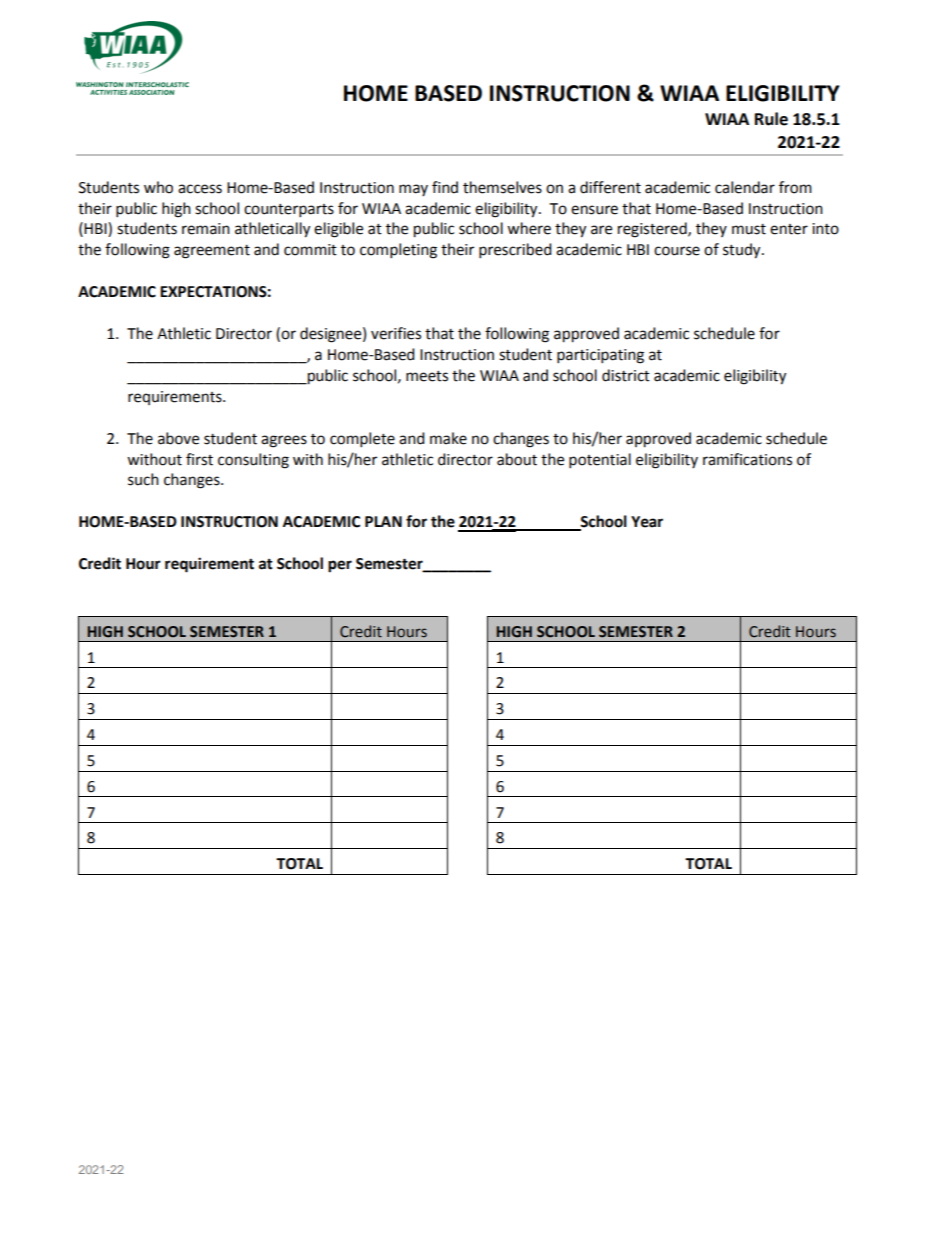 Image resolution: width=952 pixels, height=1233 pixels. Describe the element at coordinates (212, 252) in the page. I see `agreement` at that location.
